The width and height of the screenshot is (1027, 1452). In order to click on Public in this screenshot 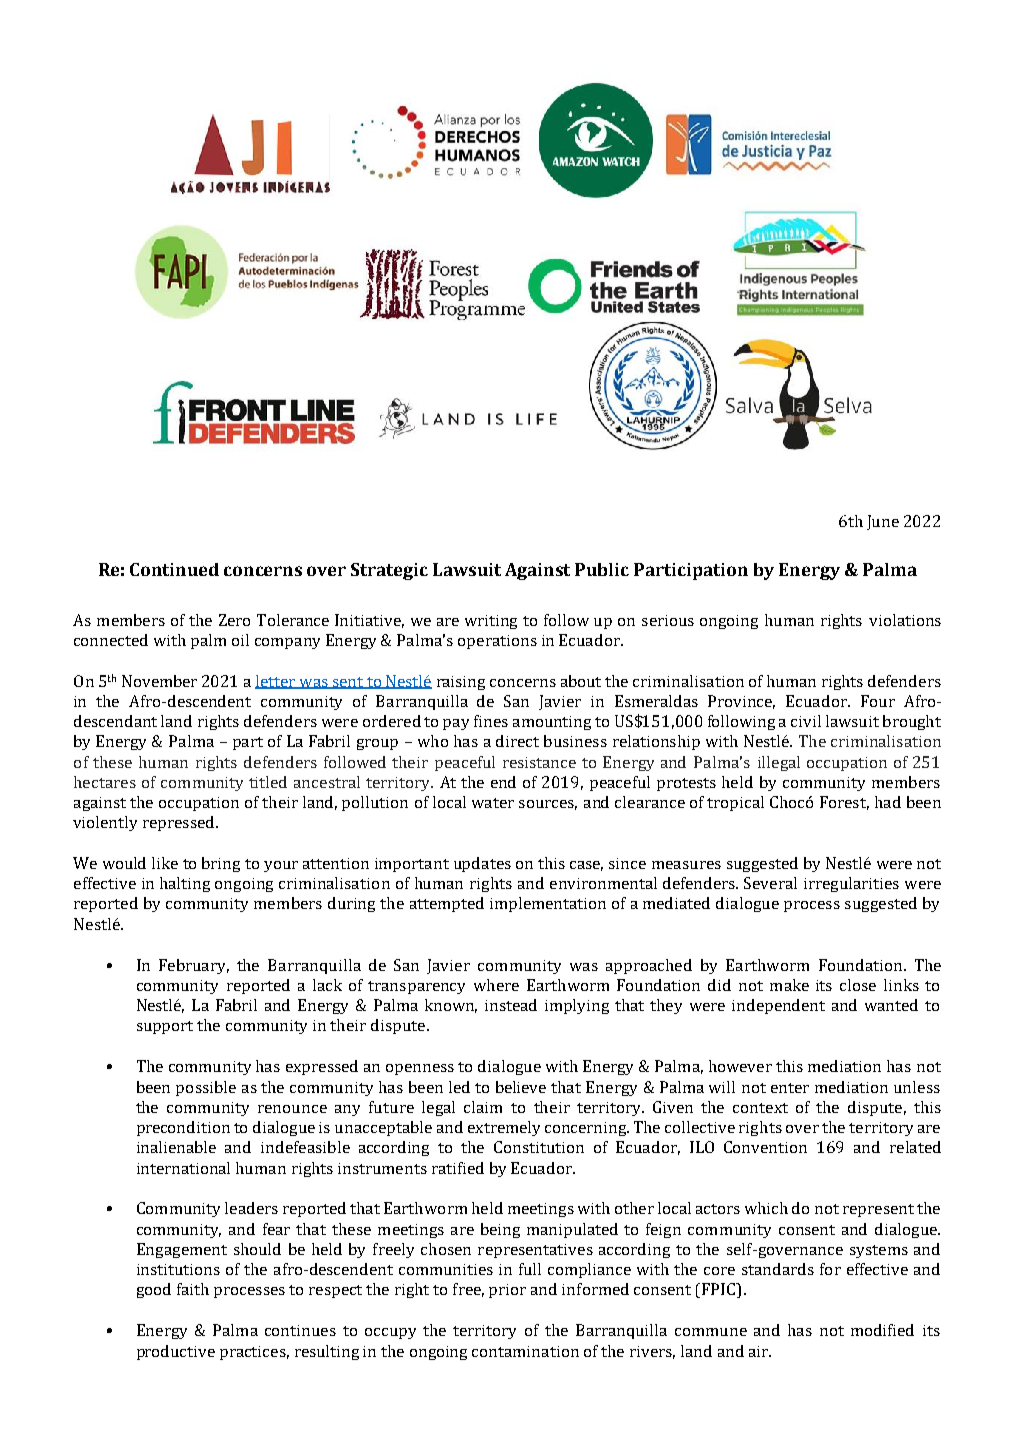, I will do `click(602, 569)`.
